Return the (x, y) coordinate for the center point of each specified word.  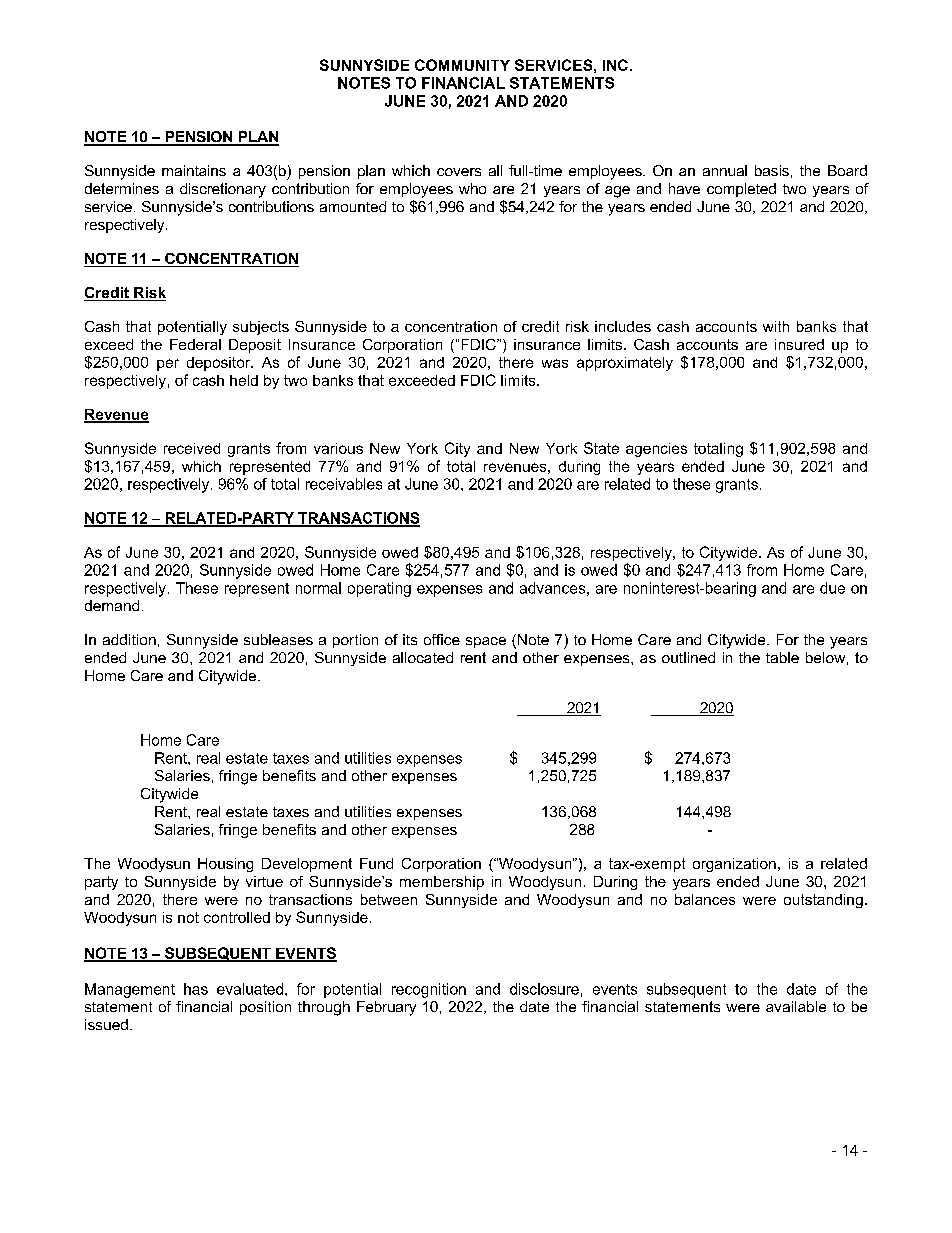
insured (799, 344)
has (196, 989)
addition (129, 639)
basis (772, 170)
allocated (423, 657)
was (555, 363)
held (244, 380)
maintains (194, 170)
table (782, 657)
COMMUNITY (462, 65)
